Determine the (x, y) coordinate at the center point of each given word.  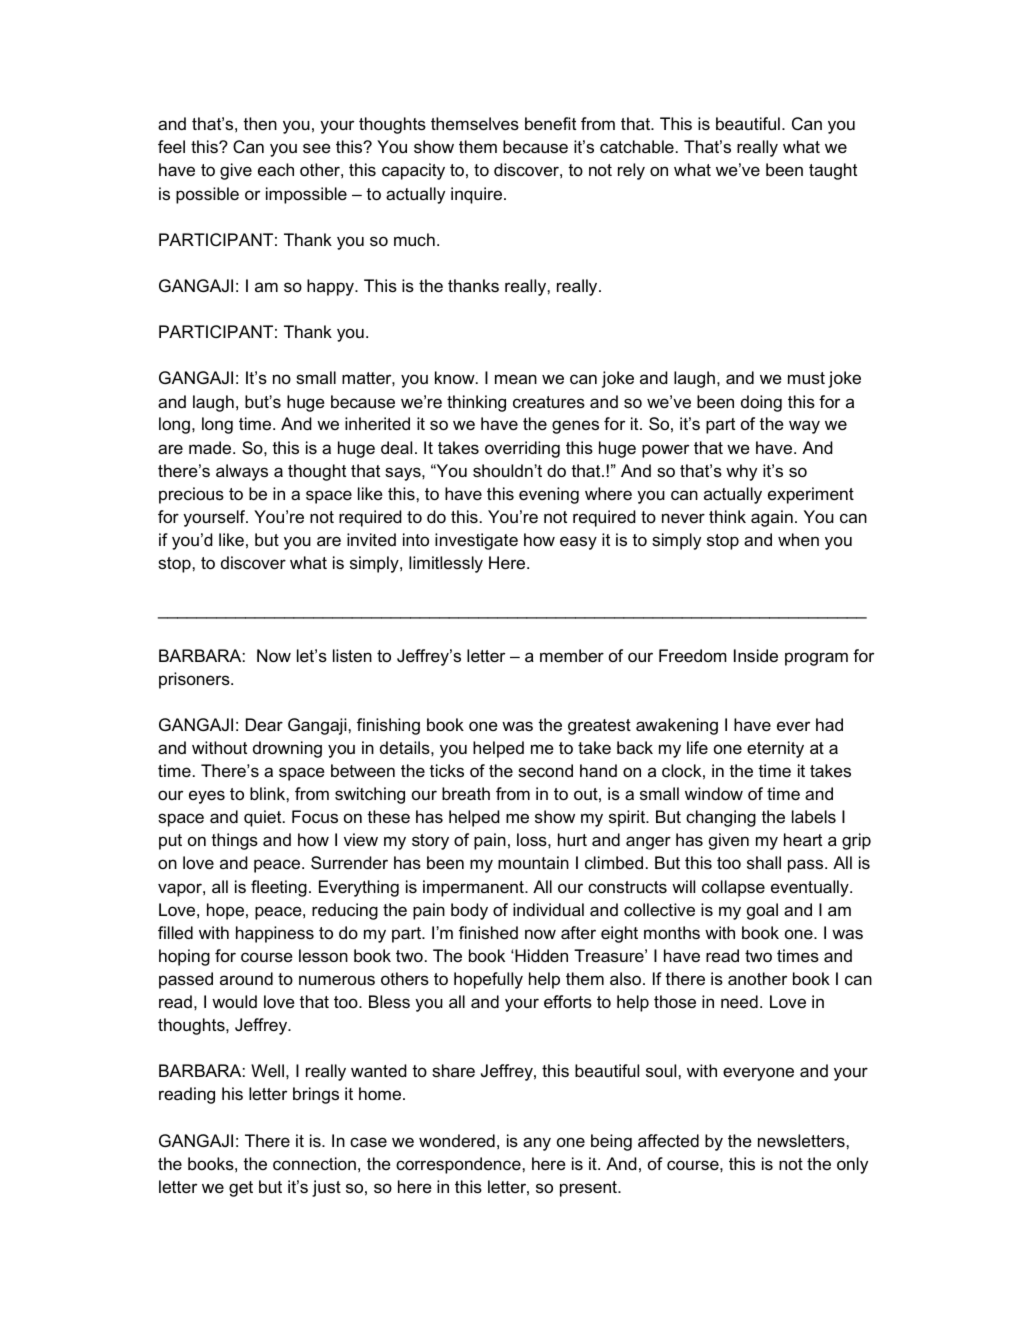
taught (833, 171)
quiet (264, 818)
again (772, 518)
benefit (550, 123)
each (276, 169)
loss (533, 839)
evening (549, 495)
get (241, 1189)
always (242, 472)
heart (803, 839)
